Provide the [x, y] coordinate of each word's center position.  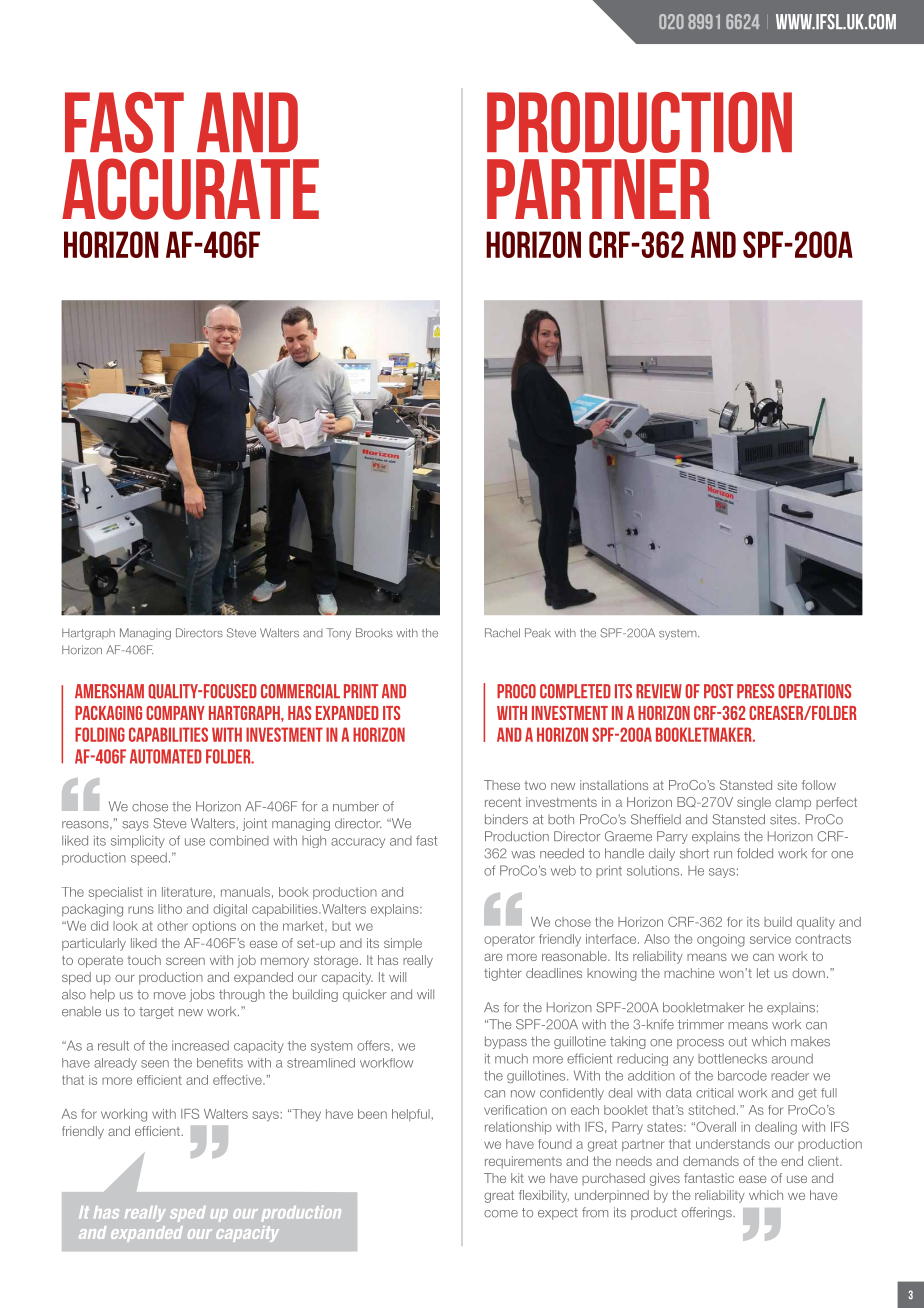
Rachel [502, 633]
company [175, 713]
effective [238, 1080]
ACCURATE [190, 189]
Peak [538, 633]
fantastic [709, 1178]
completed [575, 691]
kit [517, 1178]
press [755, 691]
